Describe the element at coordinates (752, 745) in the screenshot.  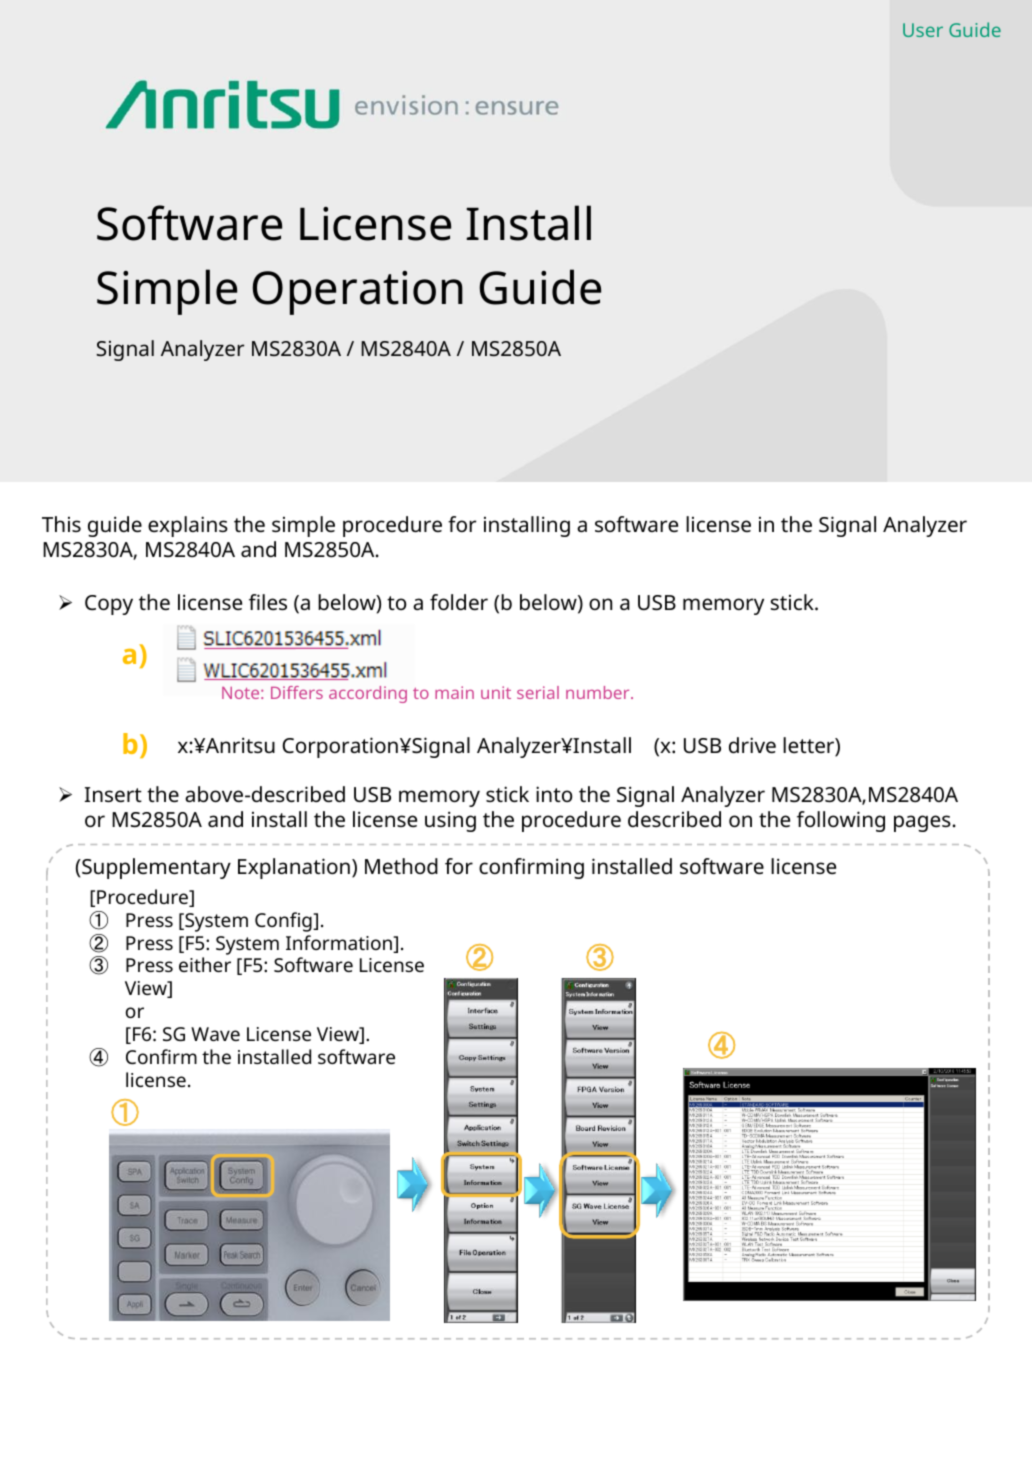
I see `drive` at that location.
